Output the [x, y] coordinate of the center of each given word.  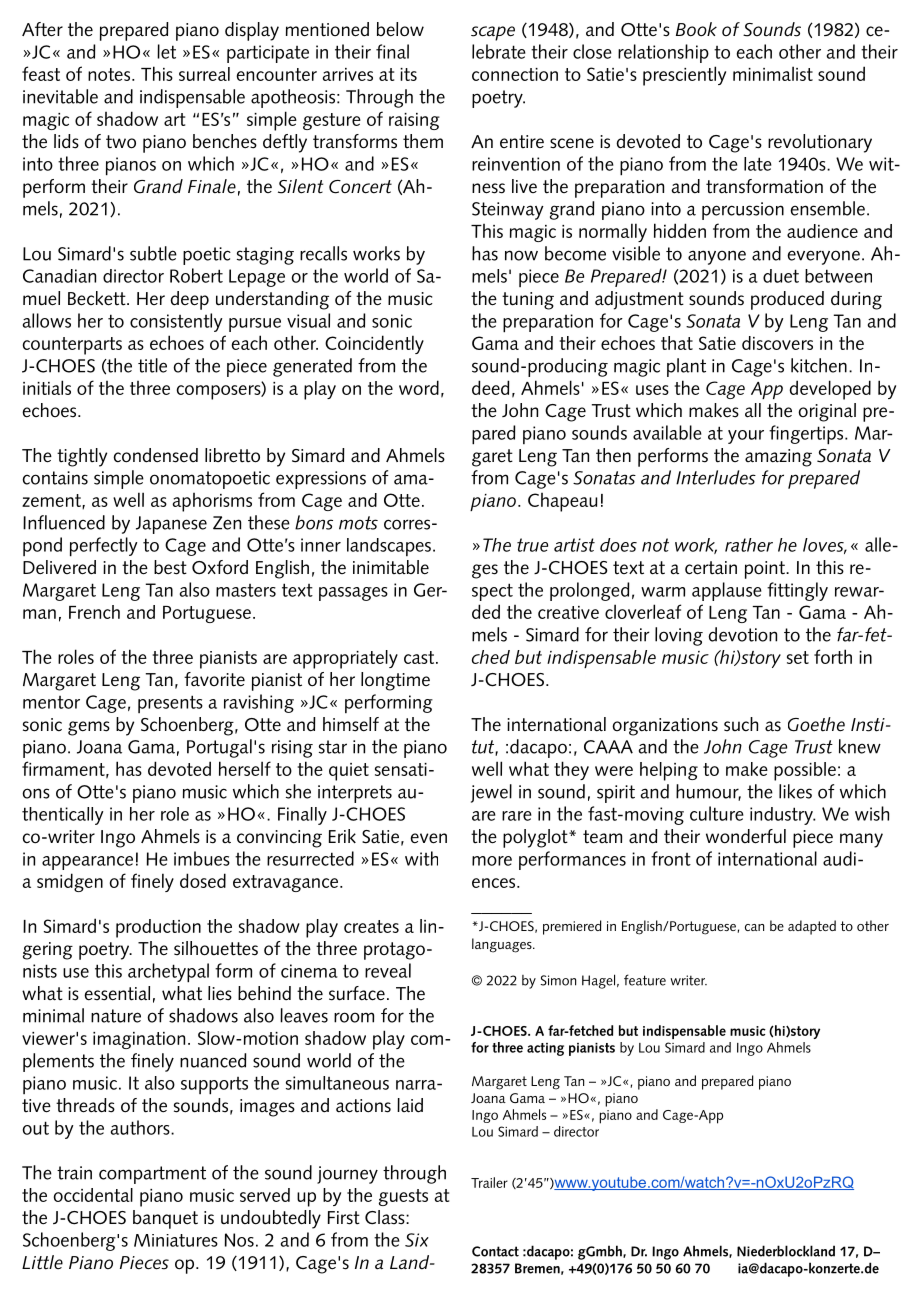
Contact [495, 1251]
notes [110, 74]
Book [696, 29]
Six [417, 1240]
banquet [165, 1219]
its [408, 74]
